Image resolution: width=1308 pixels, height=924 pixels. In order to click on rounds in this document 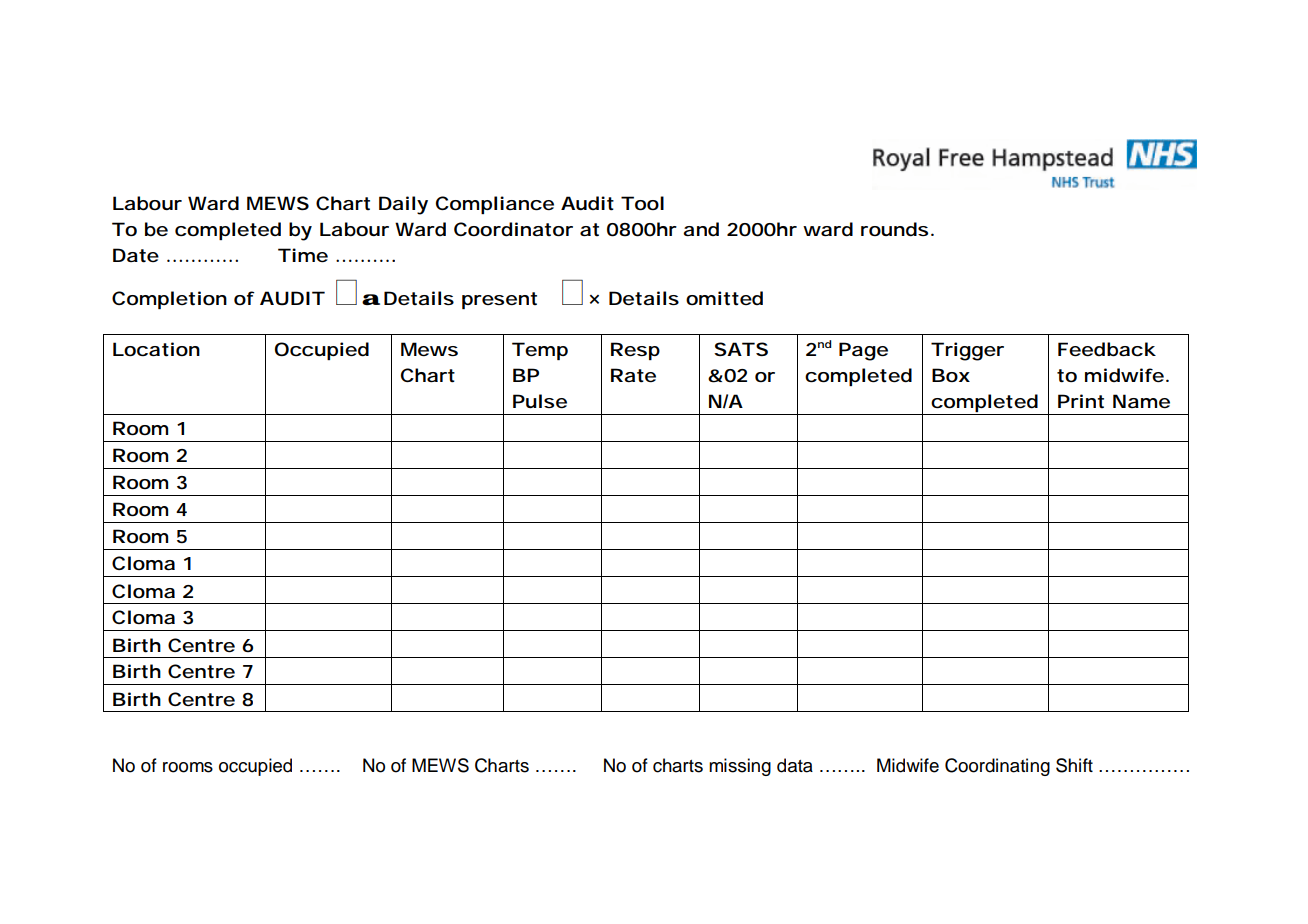, I will do `click(894, 229)`.
